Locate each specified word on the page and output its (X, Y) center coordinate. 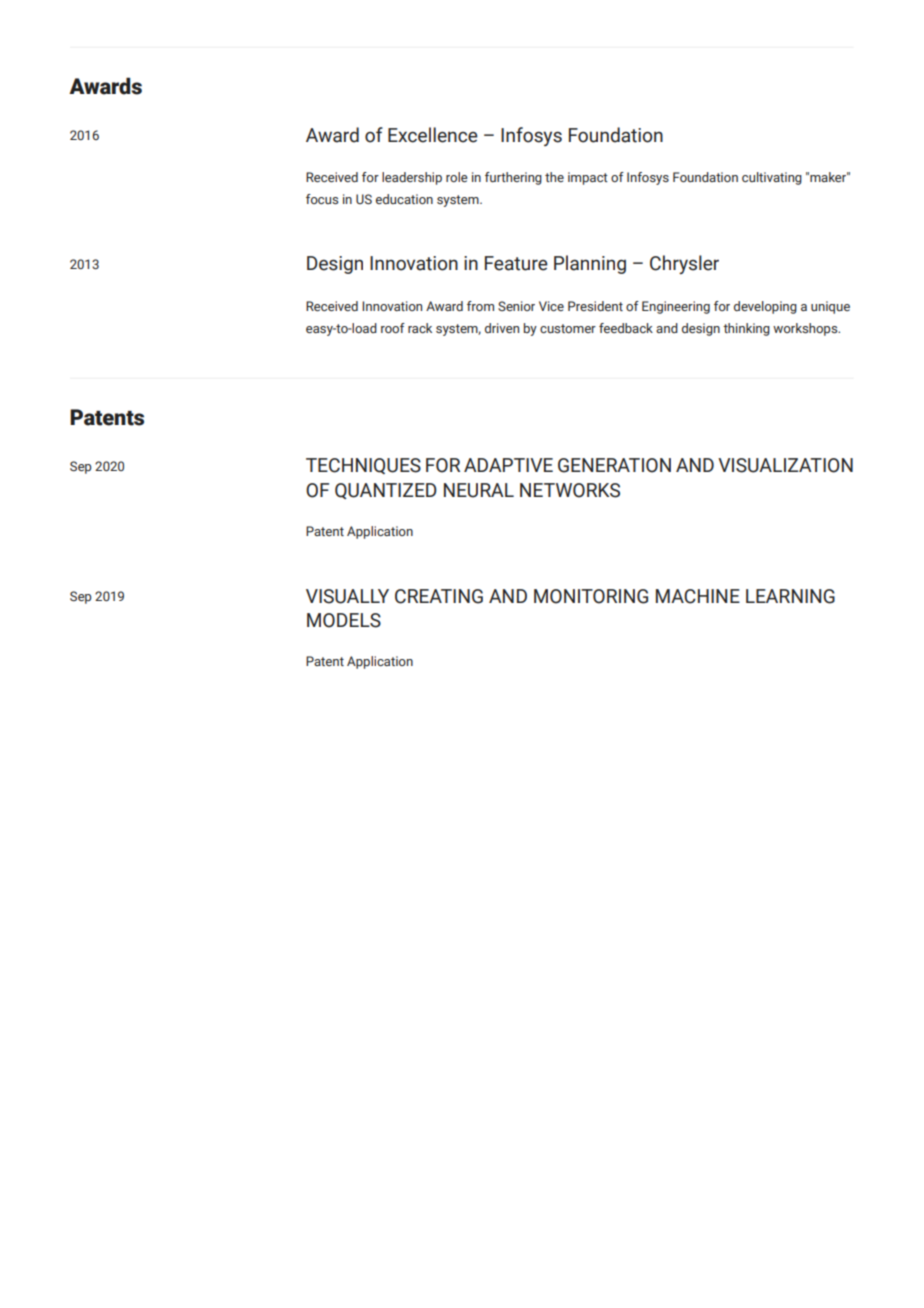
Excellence (433, 135)
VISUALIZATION (785, 465)
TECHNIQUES (363, 466)
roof (393, 328)
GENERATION (614, 465)
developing (765, 307)
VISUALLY (347, 596)
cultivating (772, 178)
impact (588, 178)
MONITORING (591, 596)
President (595, 306)
